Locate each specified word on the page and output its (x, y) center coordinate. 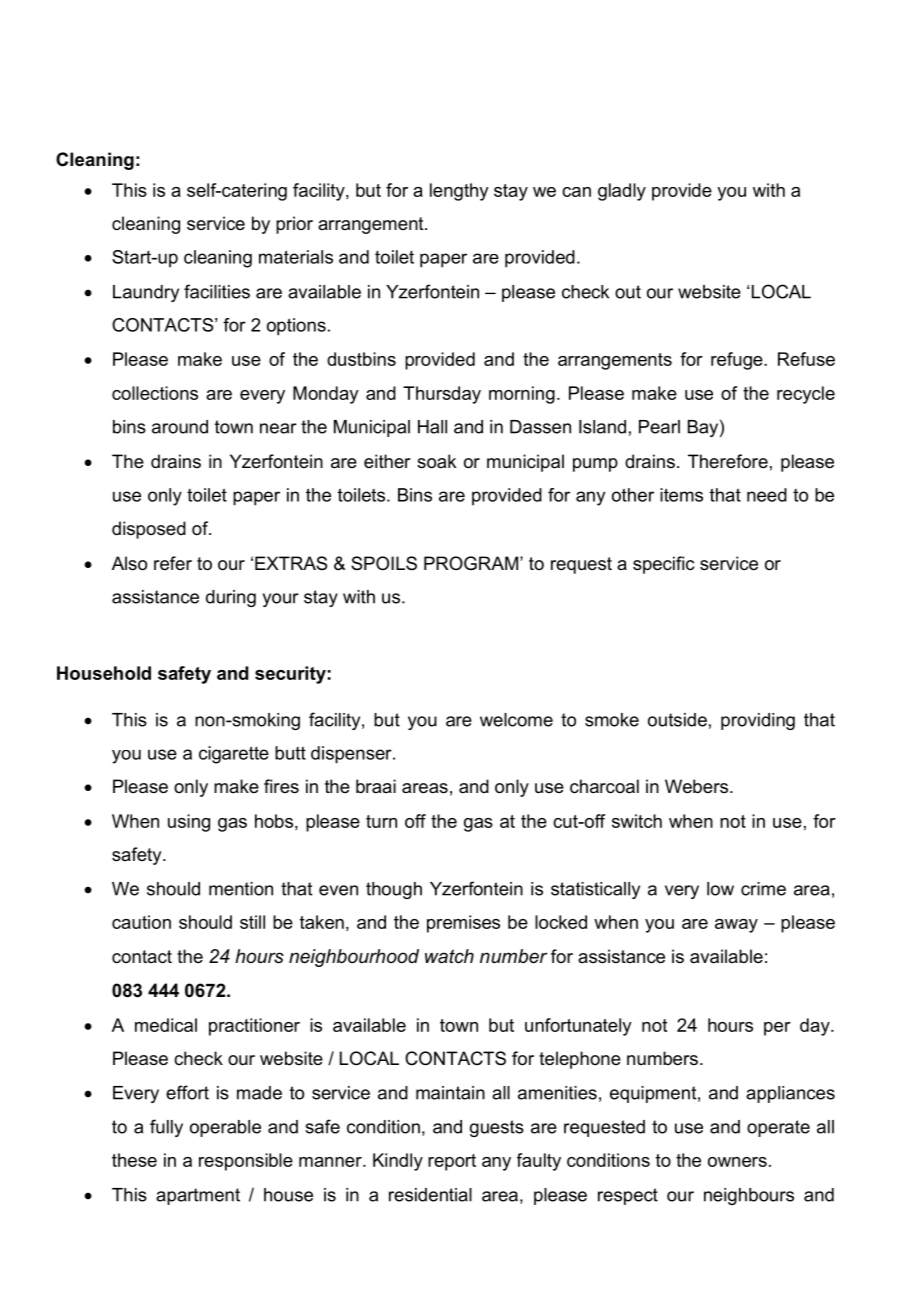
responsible (246, 1162)
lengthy (459, 192)
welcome (516, 720)
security (290, 675)
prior (294, 225)
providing (758, 721)
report (452, 1162)
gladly (622, 192)
